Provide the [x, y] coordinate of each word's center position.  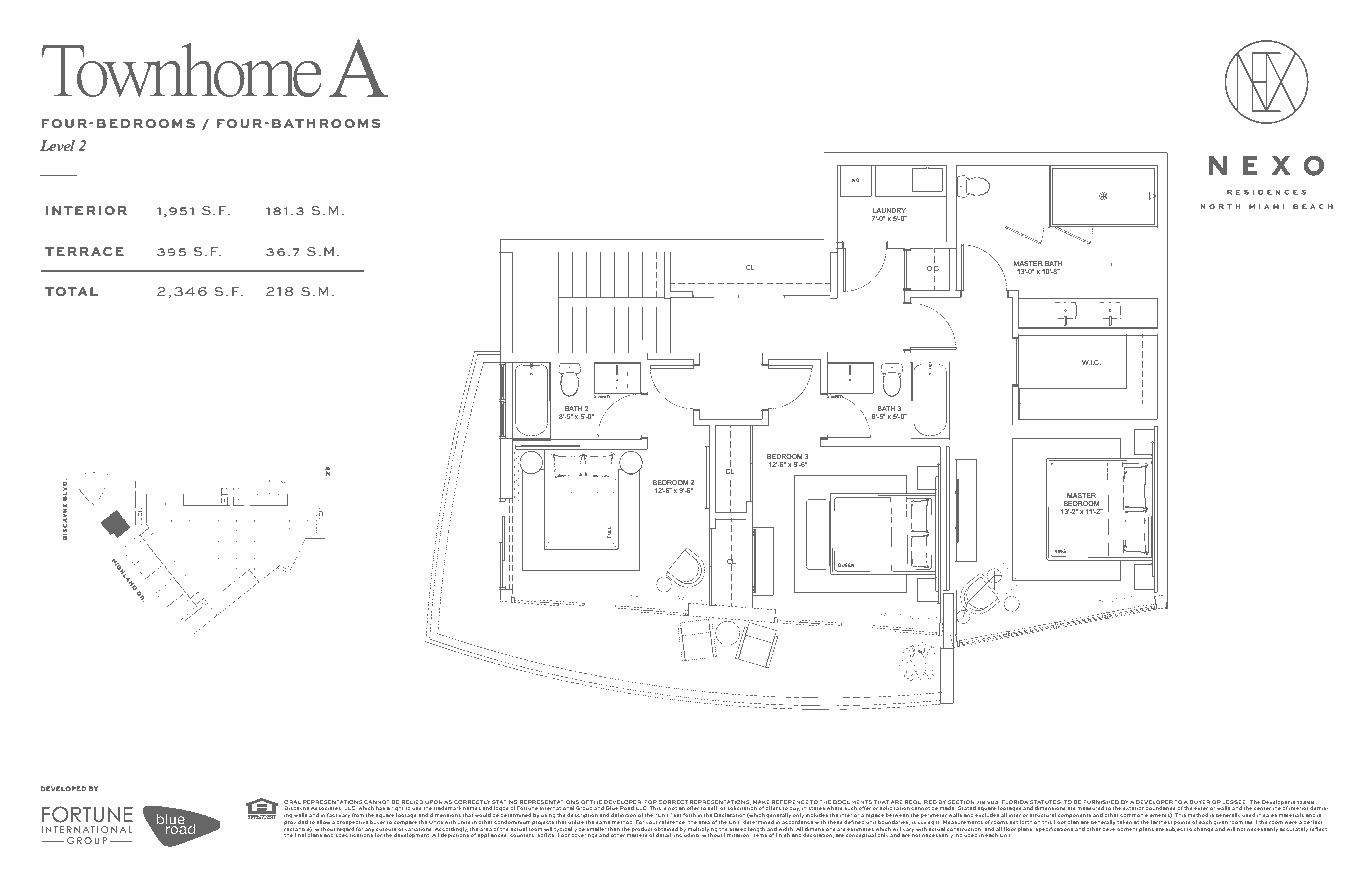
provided [296, 823]
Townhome [182, 70]
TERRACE [84, 252]
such [851, 808]
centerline [1267, 808]
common [1131, 815]
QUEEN [846, 565]
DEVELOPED [63, 788]
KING [1060, 551]
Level [57, 145]
